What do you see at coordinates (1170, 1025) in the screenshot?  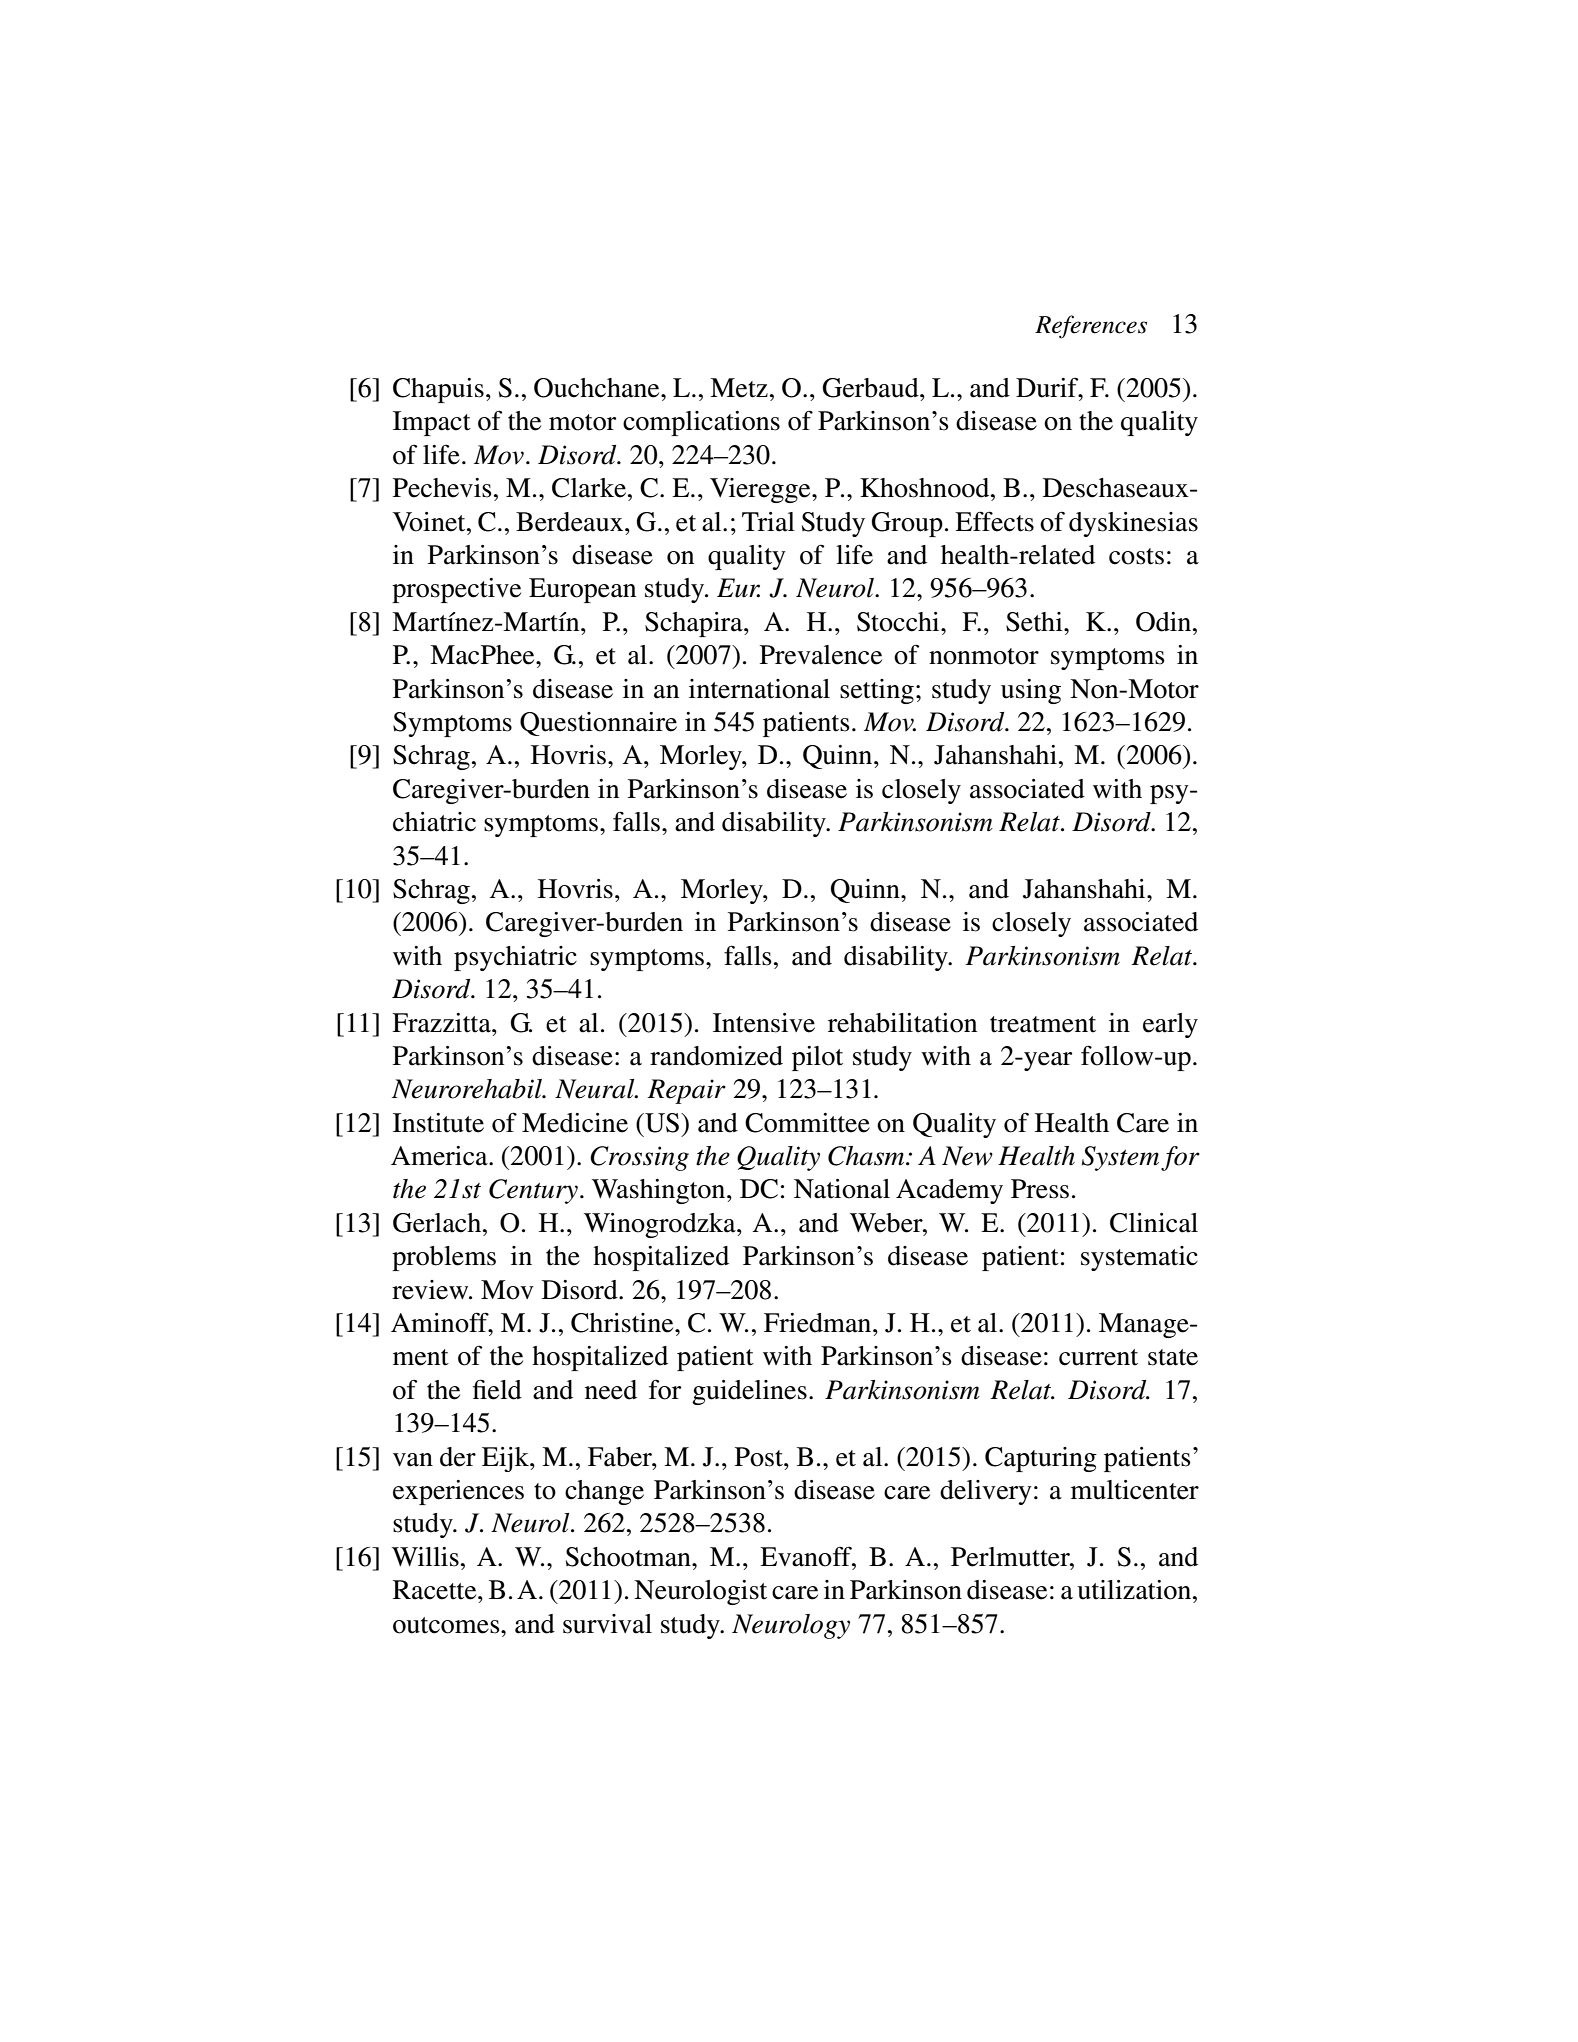 I see `early` at bounding box center [1170, 1025].
